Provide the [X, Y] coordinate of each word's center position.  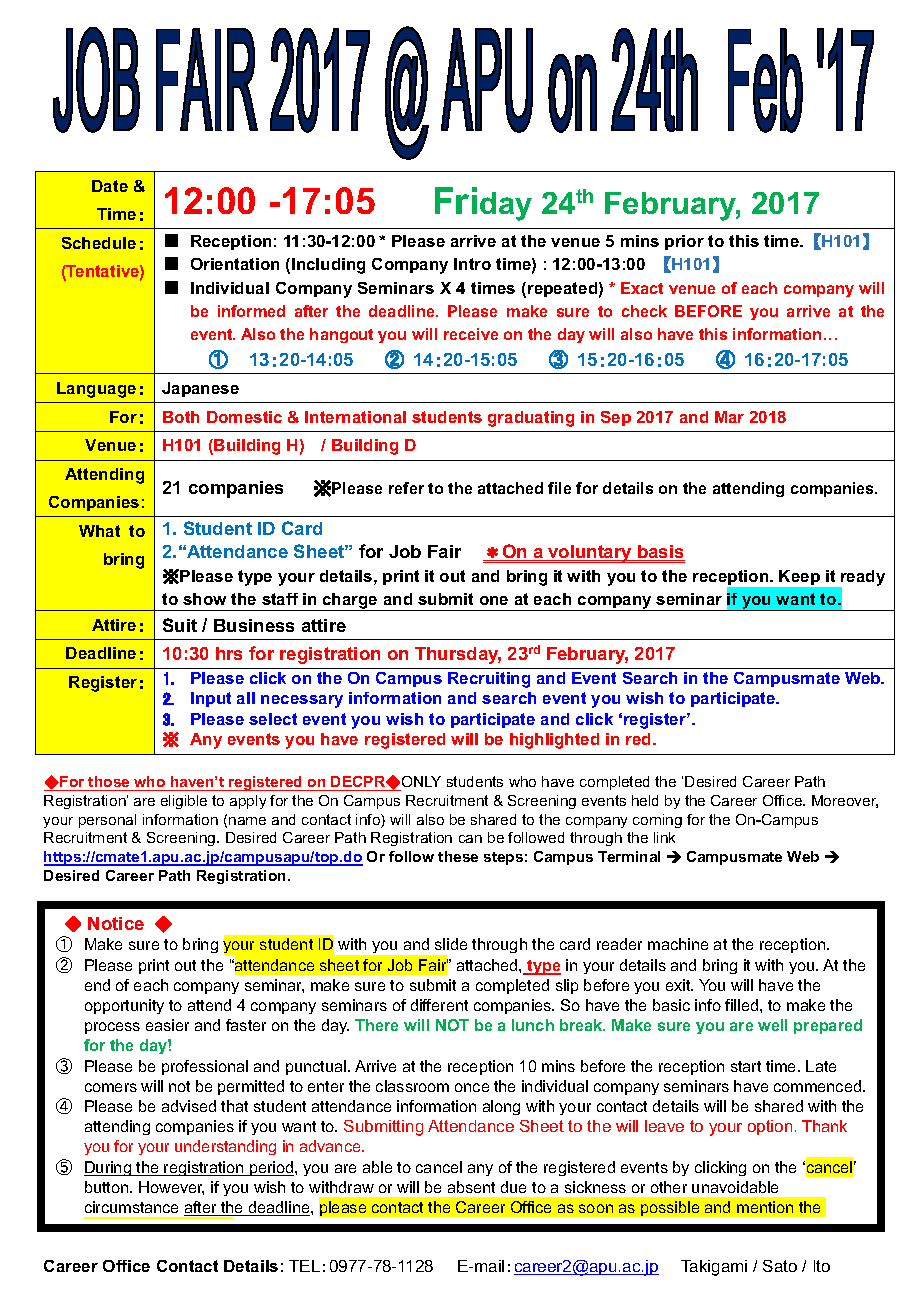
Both [181, 417]
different [439, 1005]
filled [743, 1005]
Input [211, 699]
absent [471, 1187]
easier [167, 1025]
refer [406, 488]
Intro [472, 264]
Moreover [845, 801]
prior [684, 242]
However [171, 1188]
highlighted [554, 741]
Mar [729, 417]
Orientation [235, 264]
